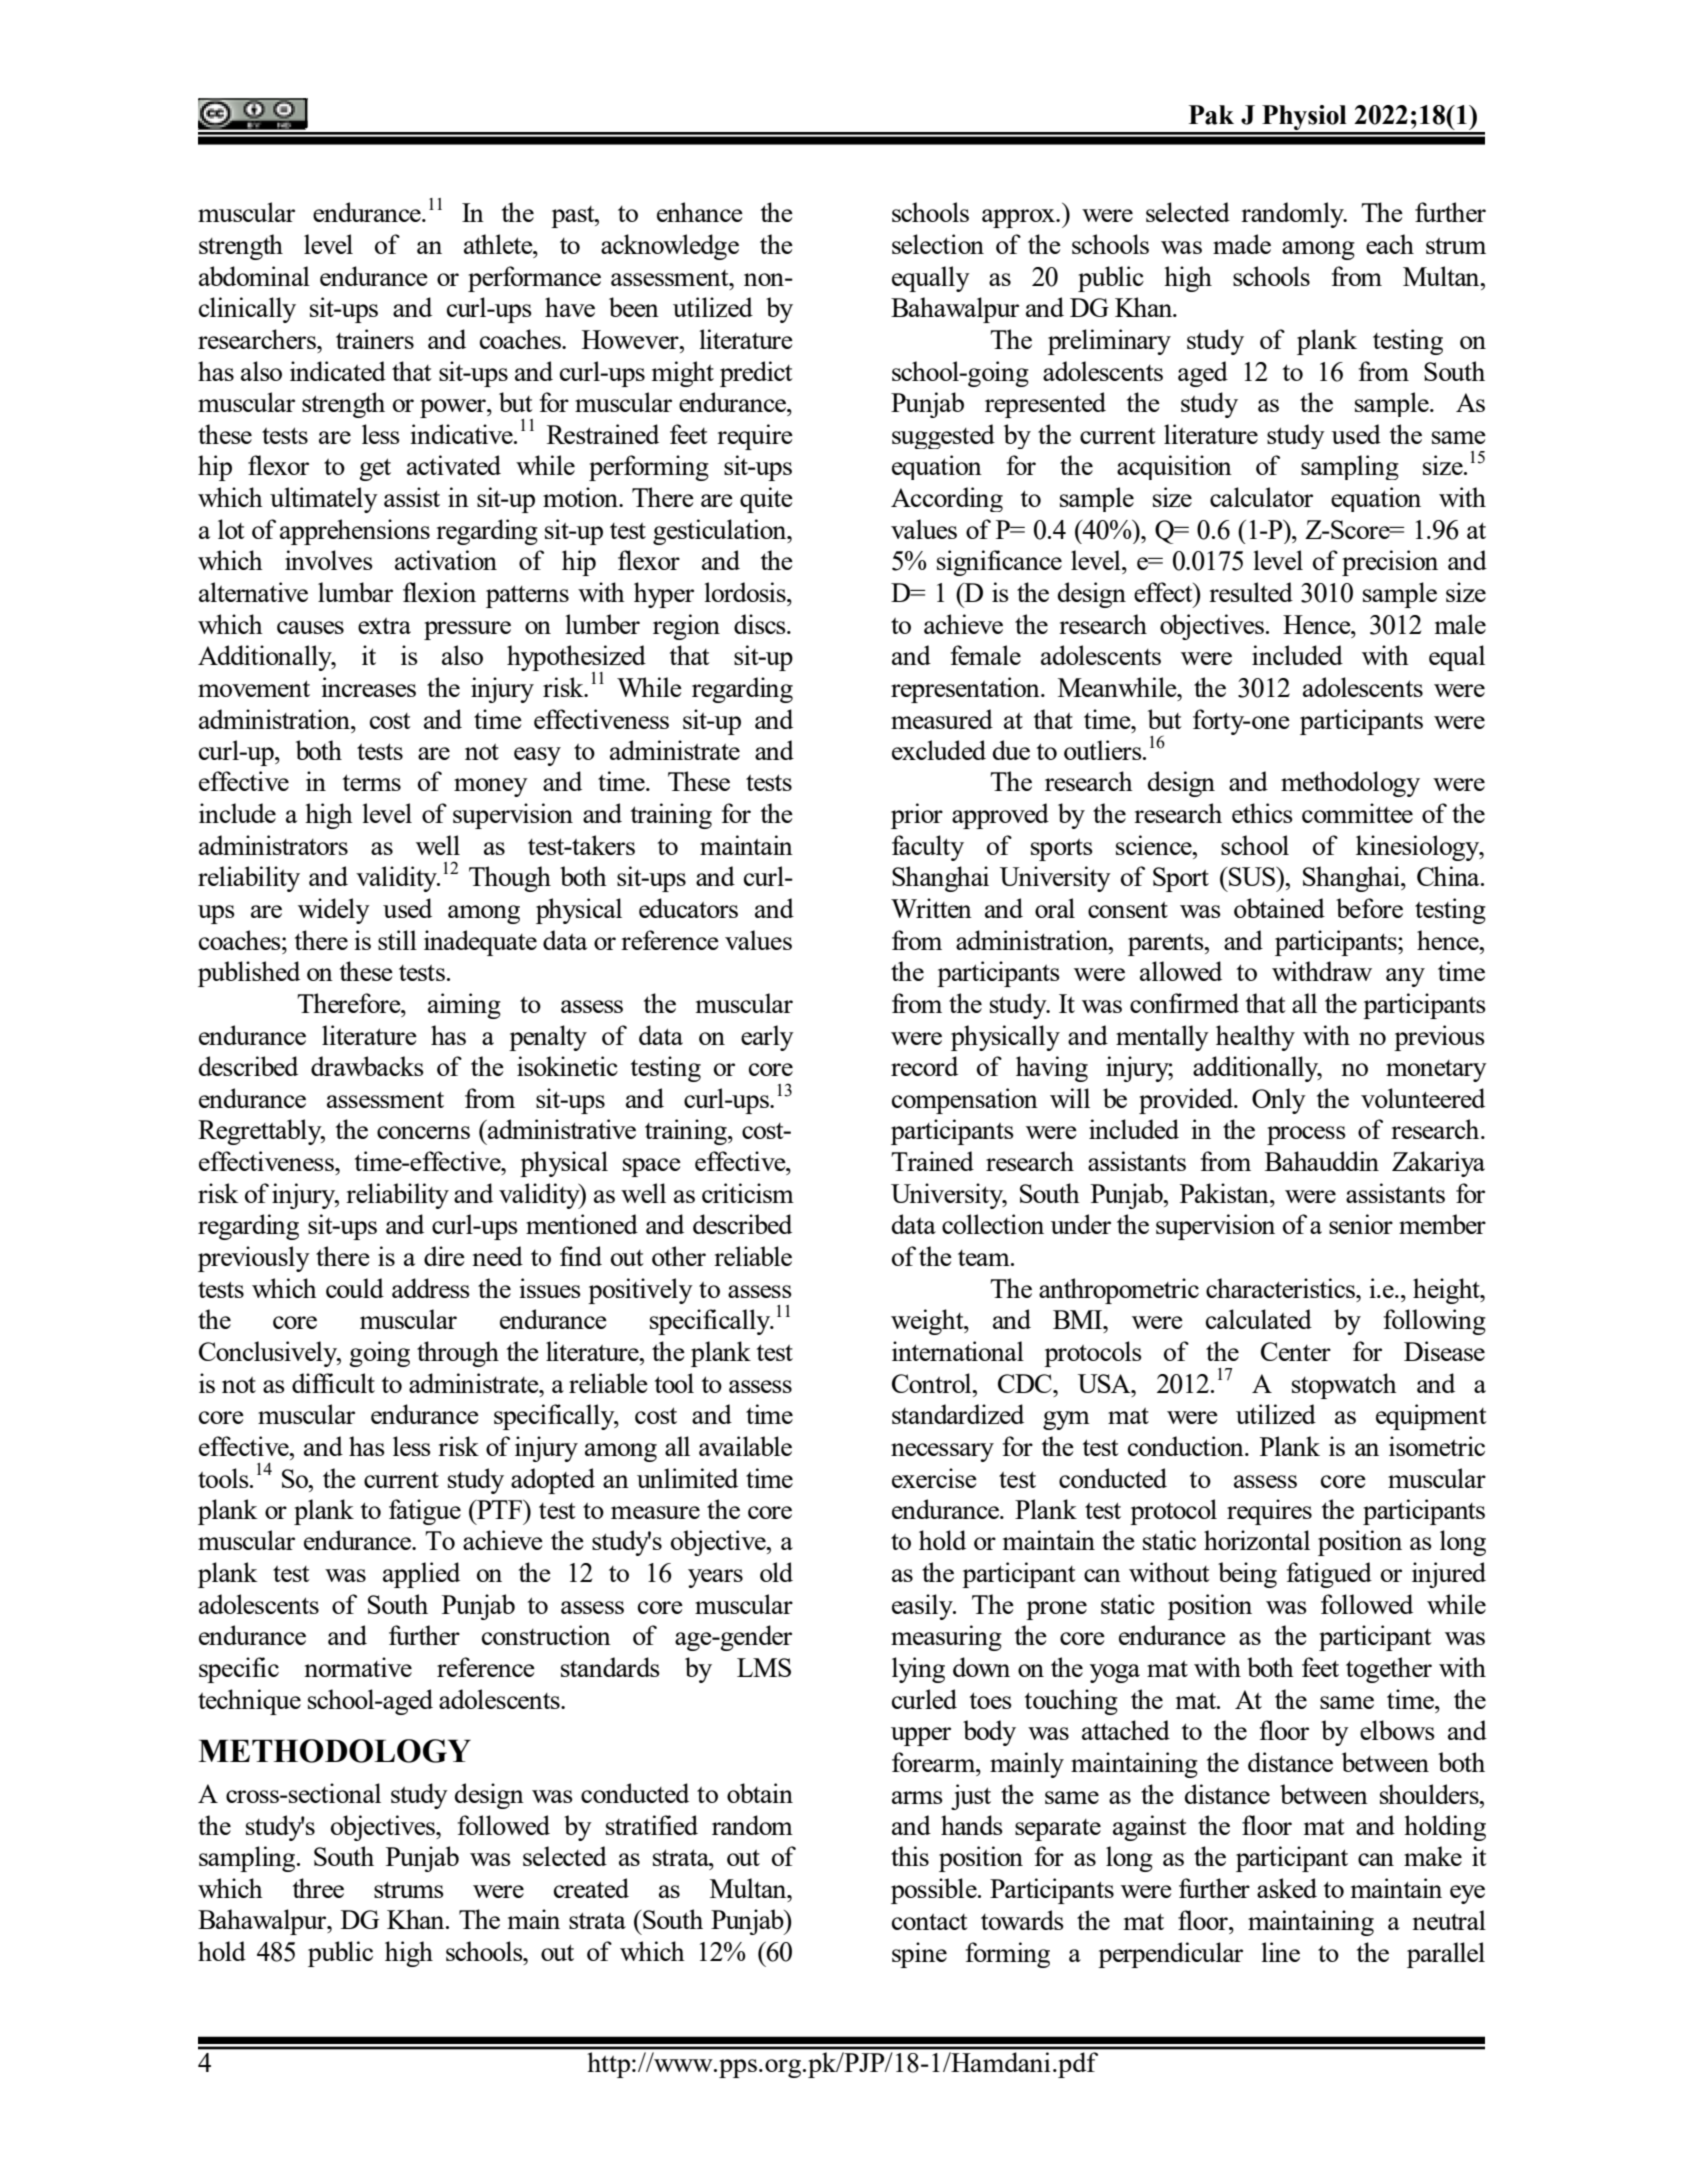  I want to click on each, so click(1390, 244).
